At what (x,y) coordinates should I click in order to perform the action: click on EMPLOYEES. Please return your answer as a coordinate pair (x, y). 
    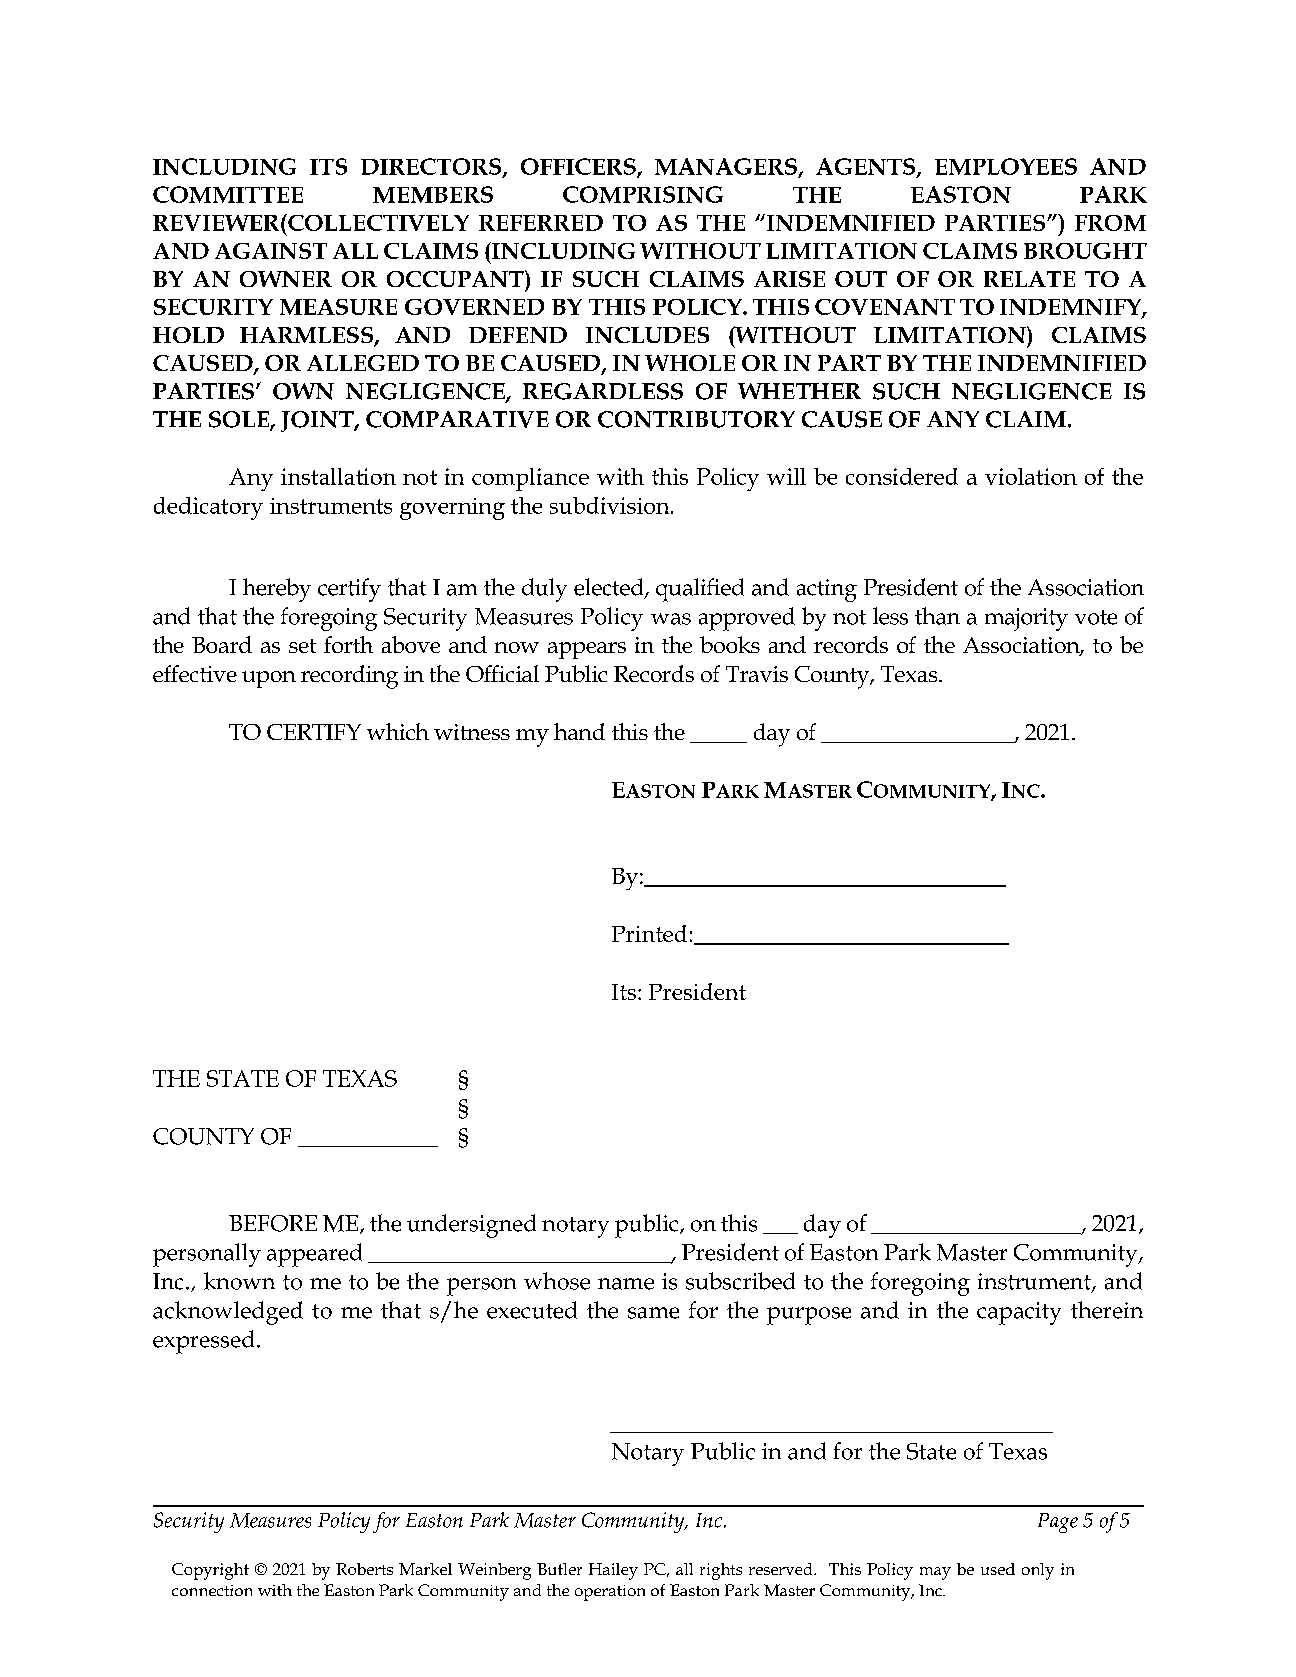
    Looking at the image, I should click on (1006, 166).
